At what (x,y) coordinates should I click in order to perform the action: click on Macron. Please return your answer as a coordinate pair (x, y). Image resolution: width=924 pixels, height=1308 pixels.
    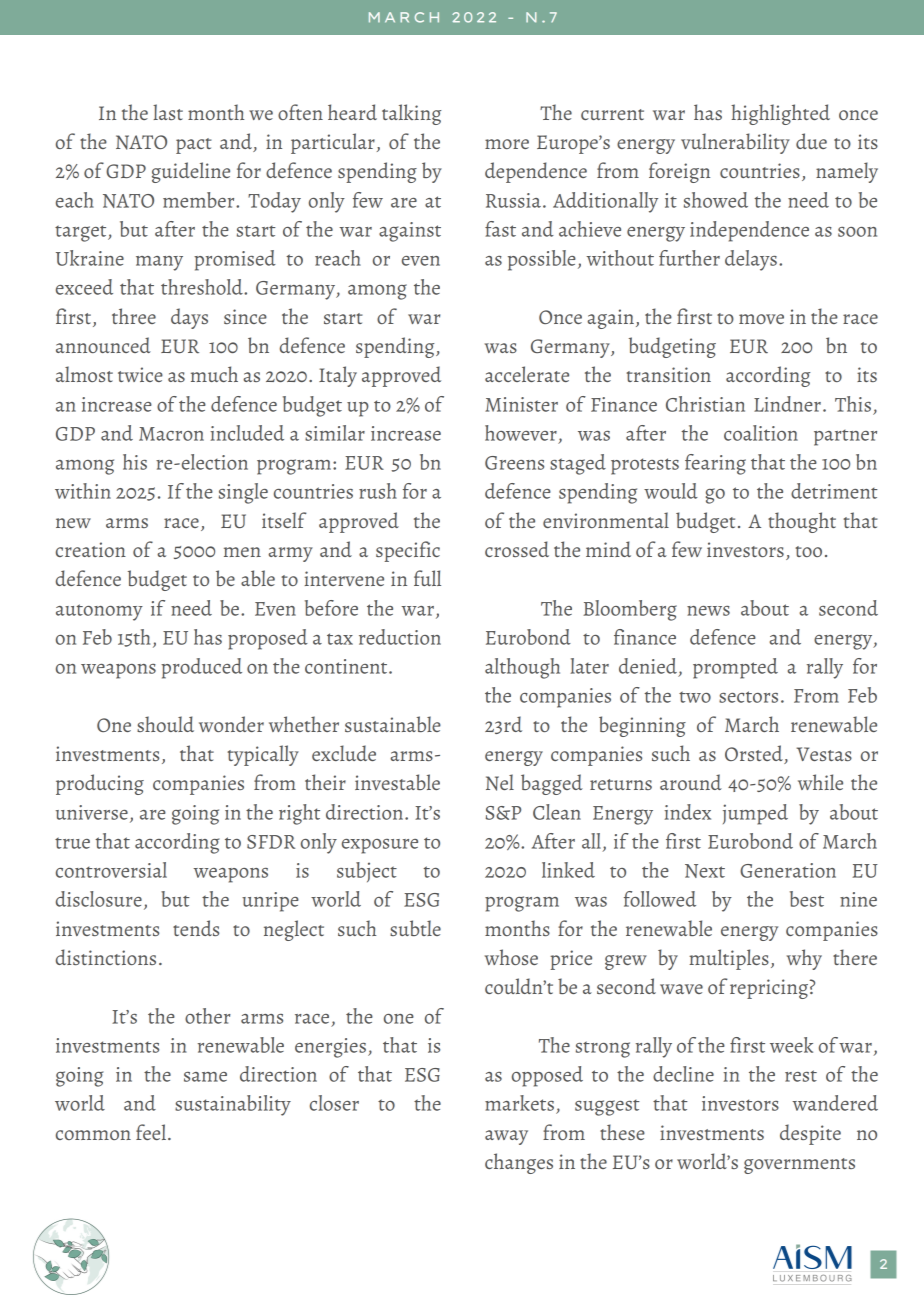
    Looking at the image, I should click on (171, 434).
